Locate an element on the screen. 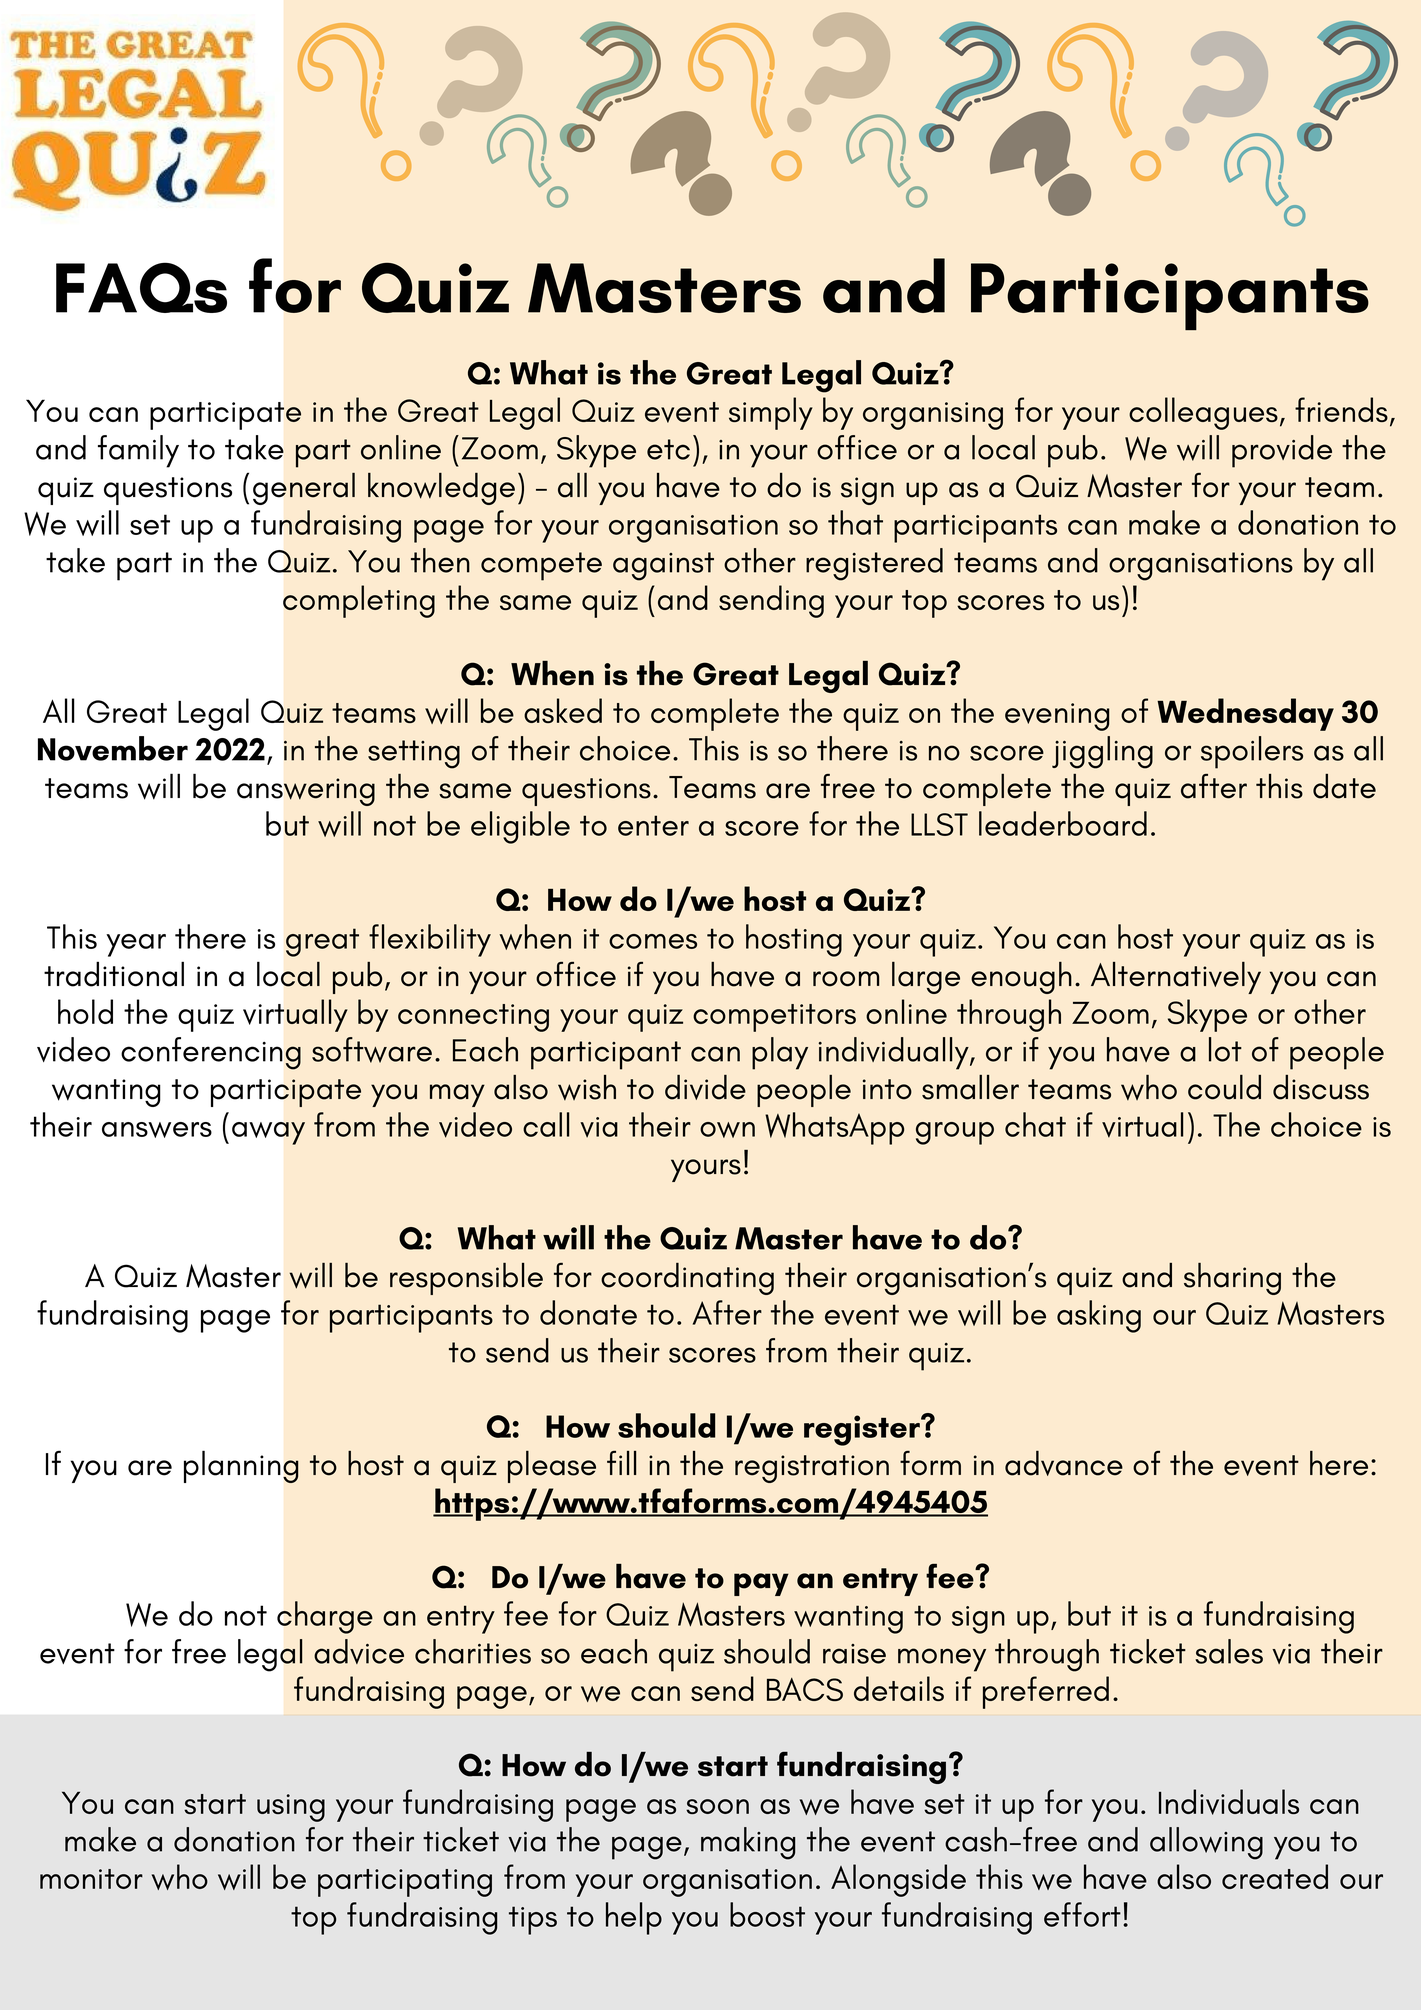 The image size is (1421, 2010). general is located at coordinates (304, 489).
